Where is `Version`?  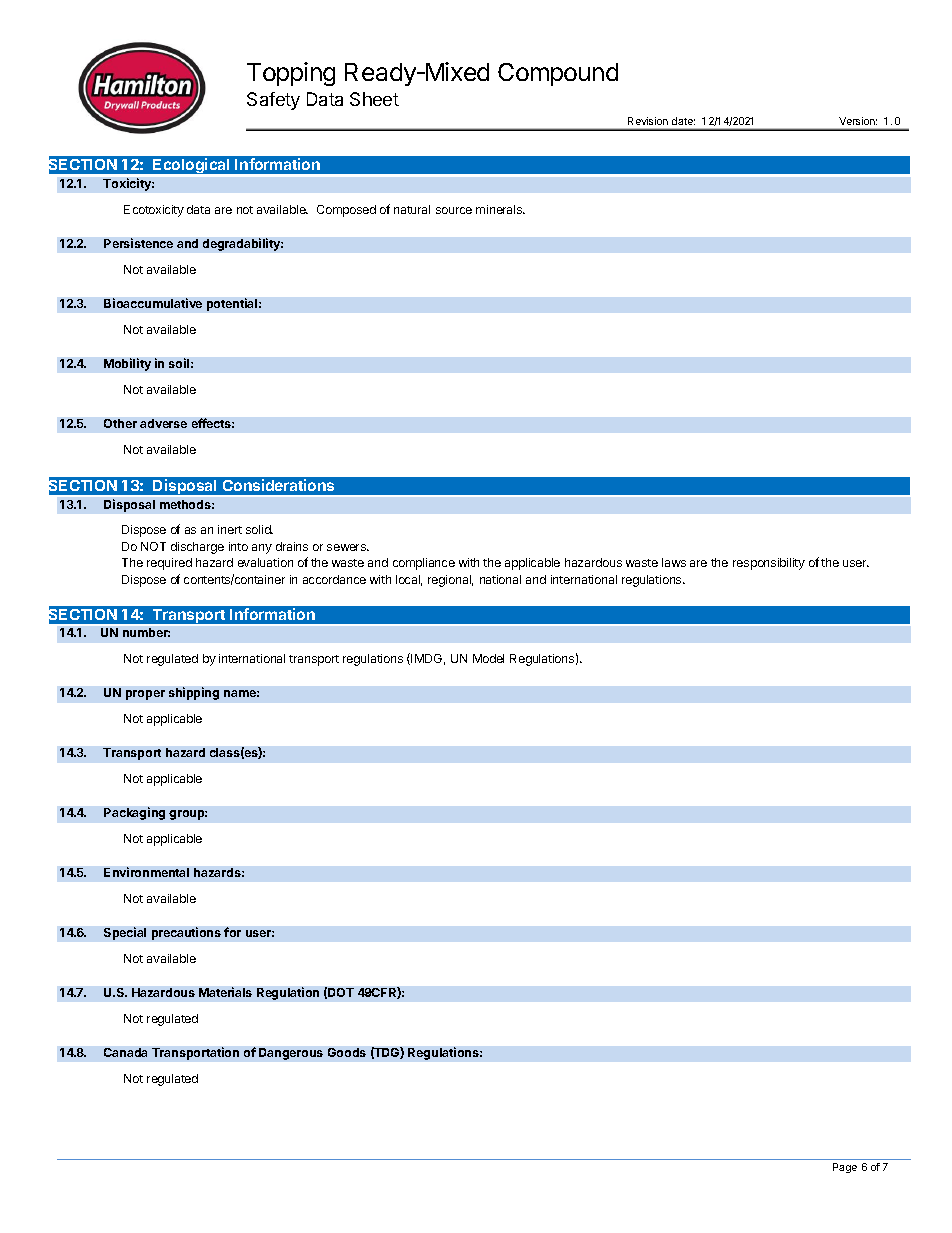 Version is located at coordinates (858, 121).
